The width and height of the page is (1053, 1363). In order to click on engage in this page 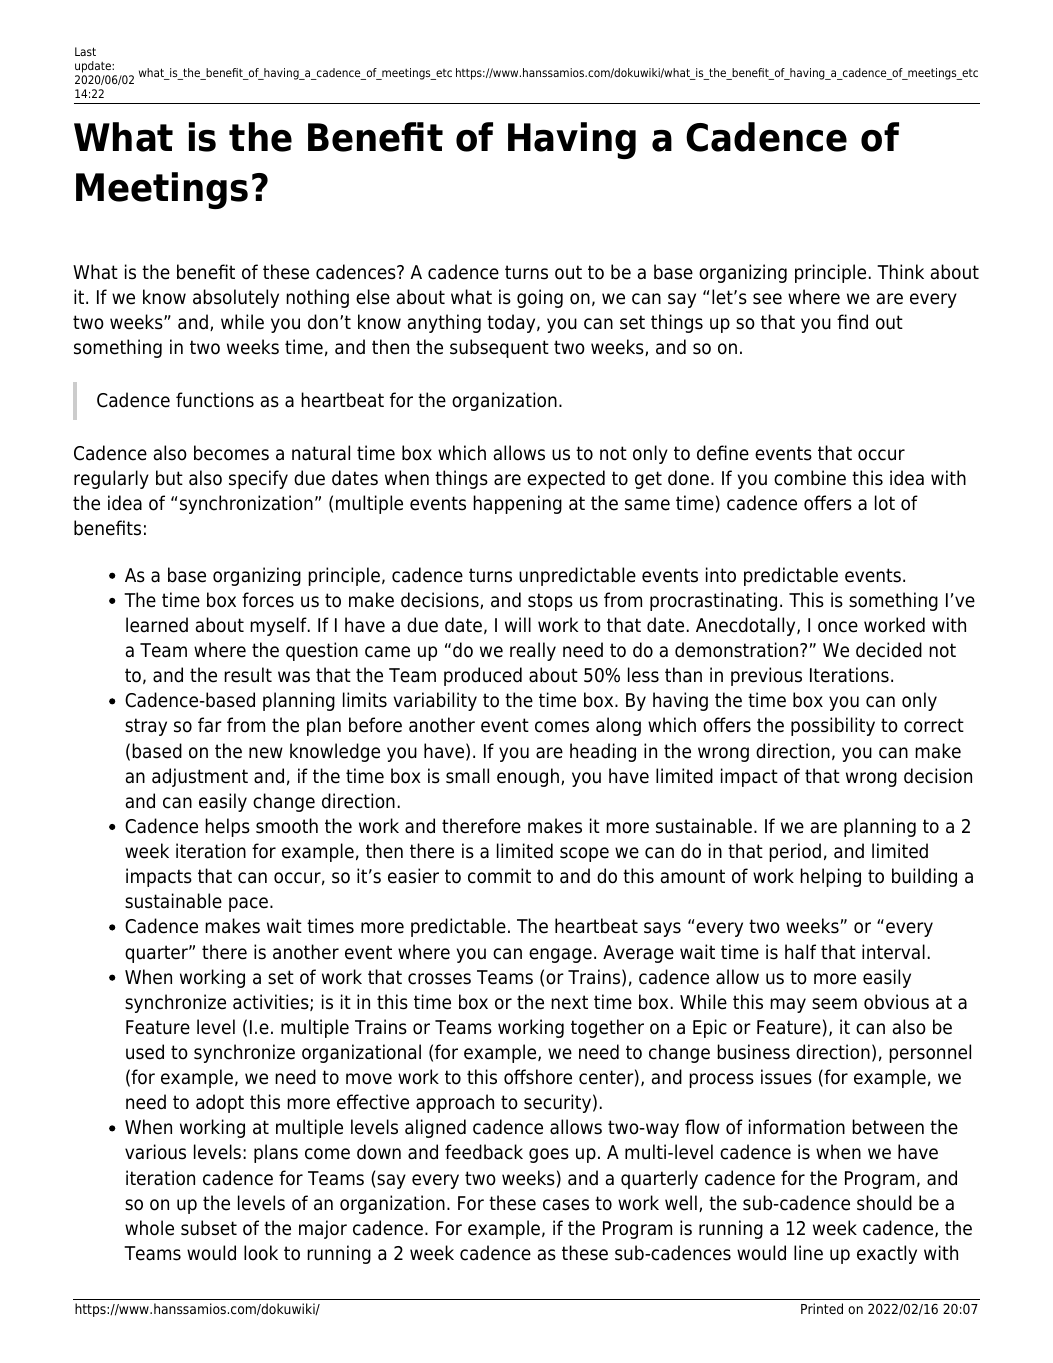, I will do `click(560, 955)`.
